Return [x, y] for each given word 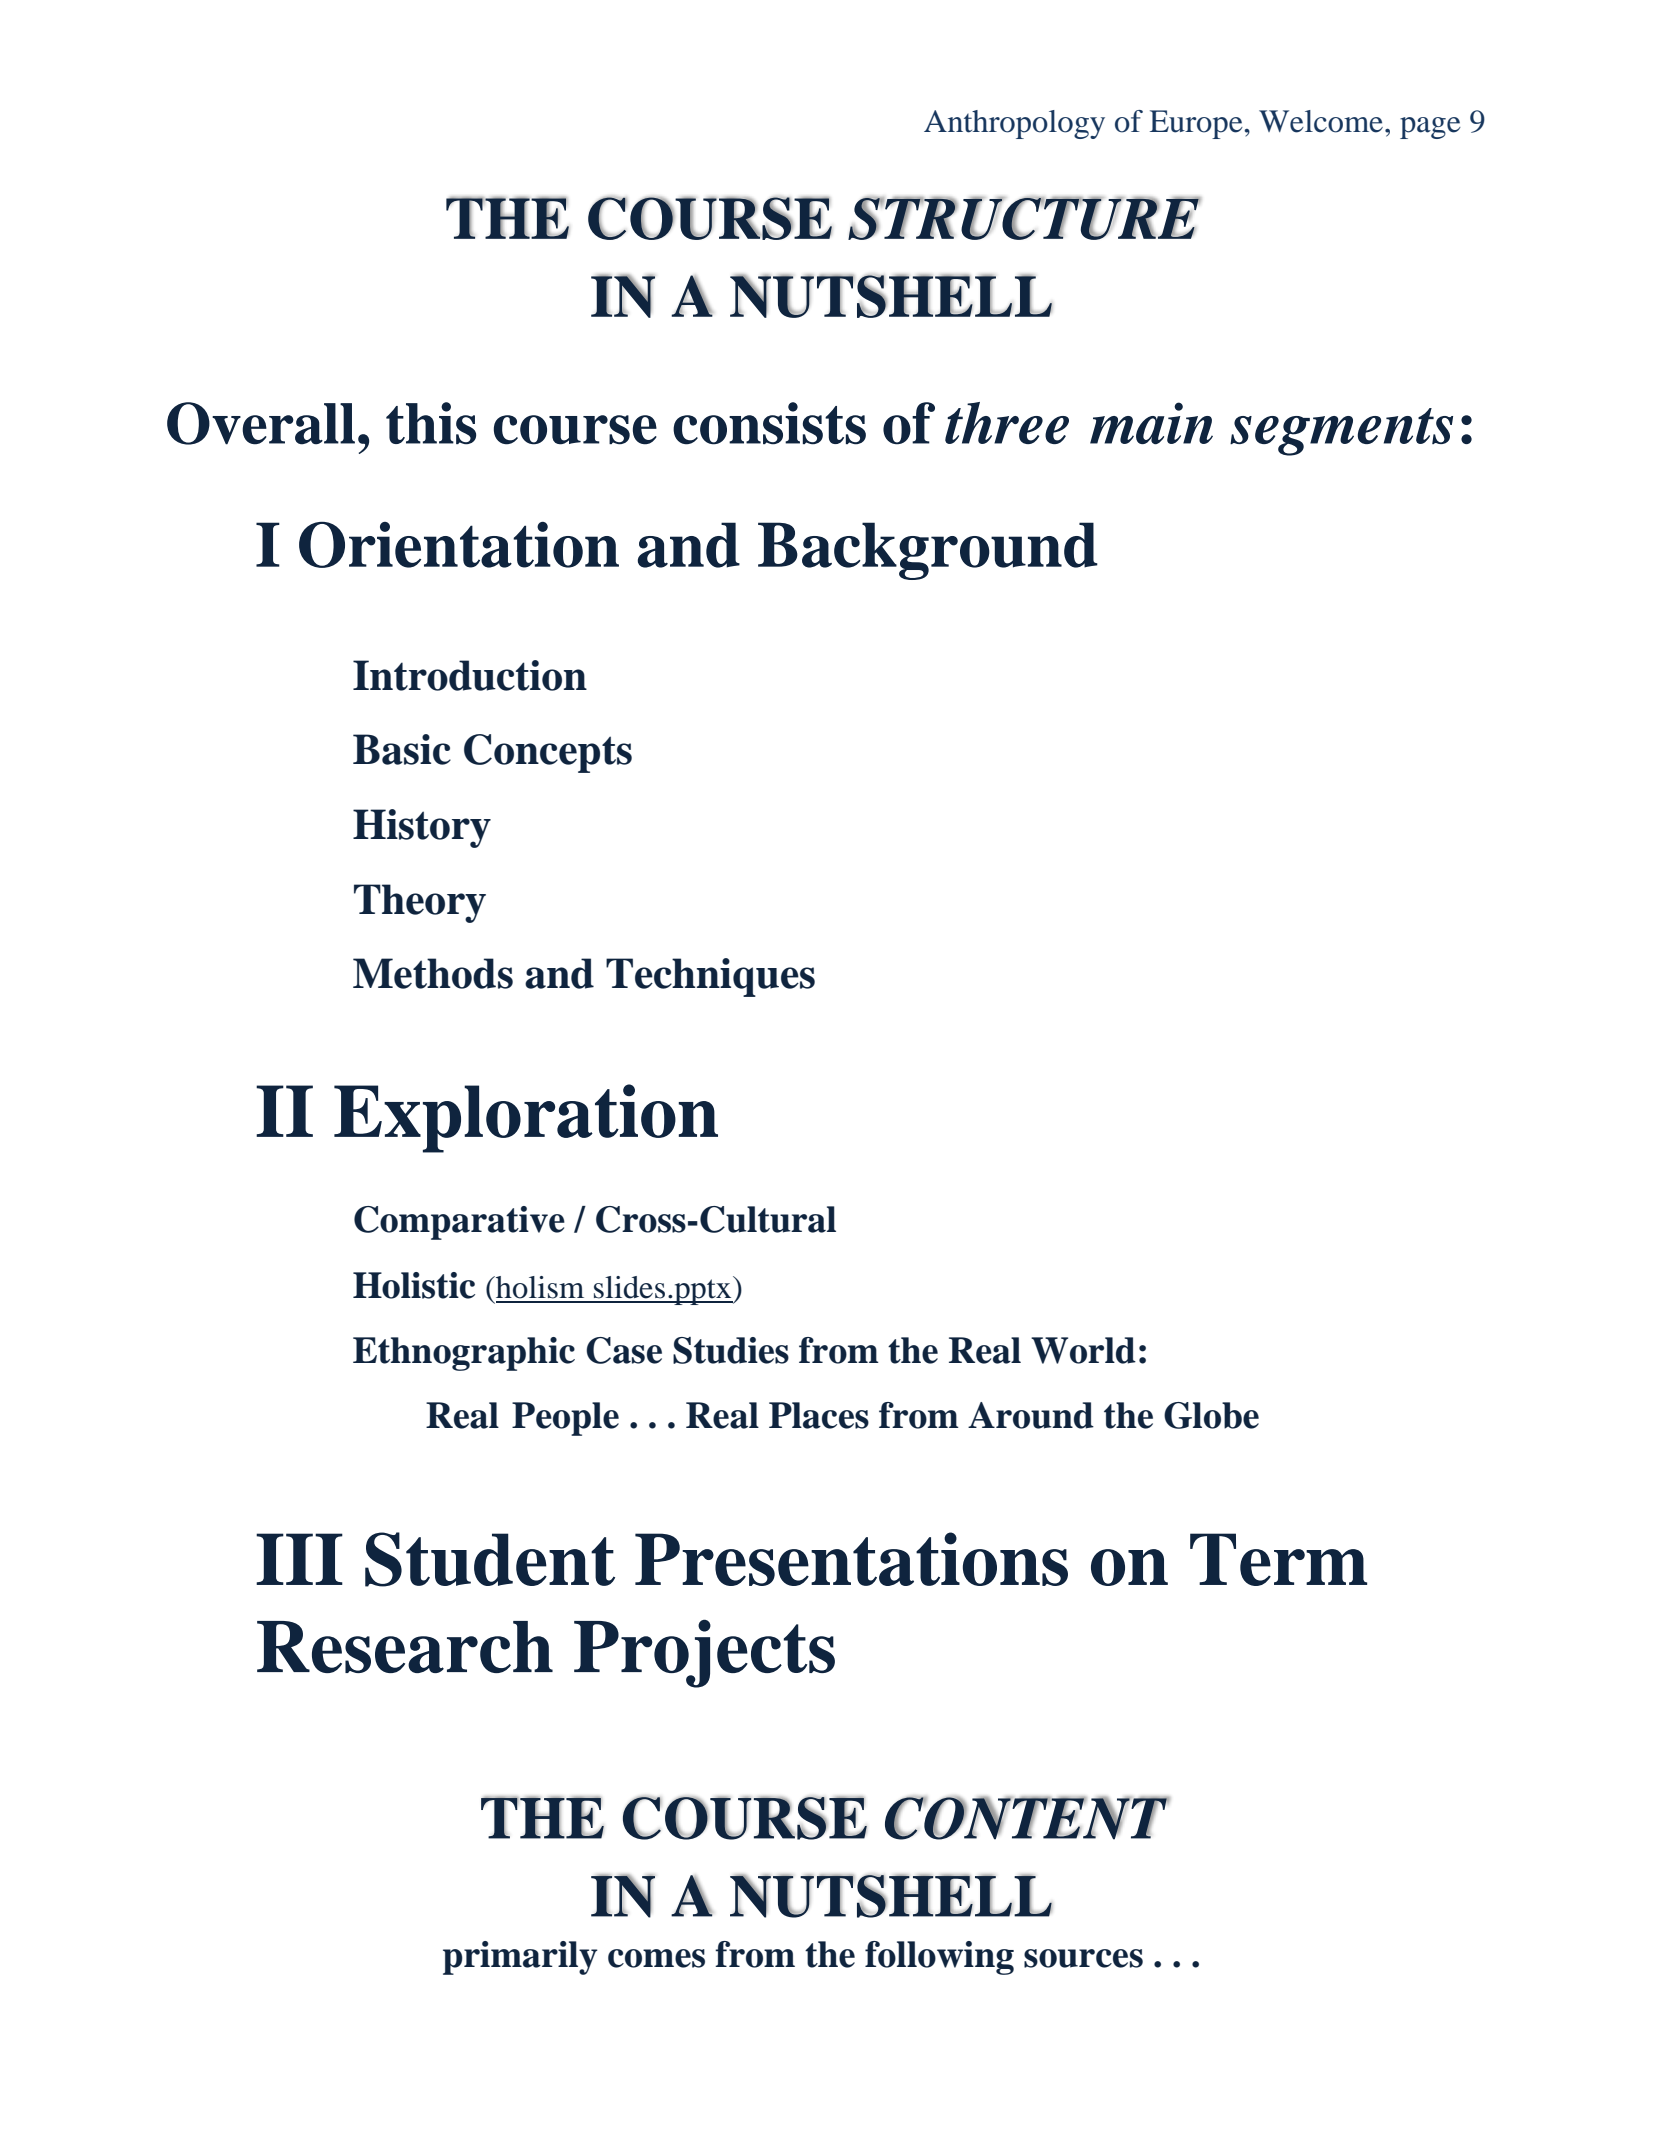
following [939, 1958]
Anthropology [1014, 124]
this [431, 423]
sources [1083, 1958]
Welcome [1322, 121]
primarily [520, 1958]
